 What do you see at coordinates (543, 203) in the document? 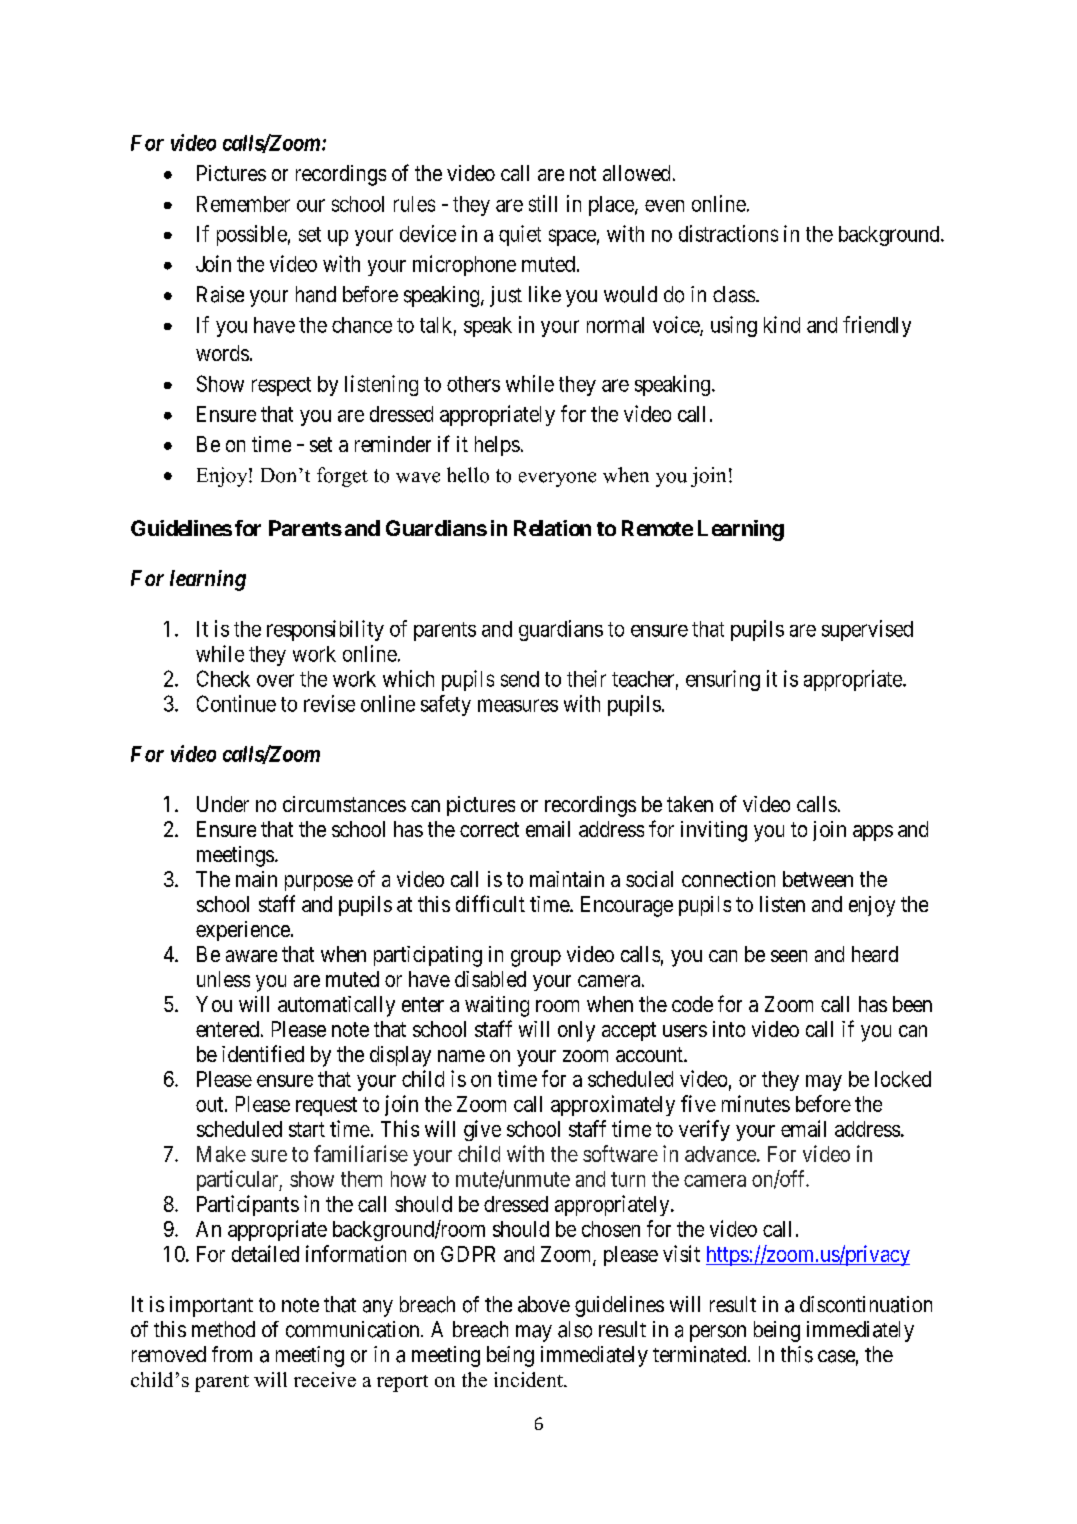
I see `still` at bounding box center [543, 203].
